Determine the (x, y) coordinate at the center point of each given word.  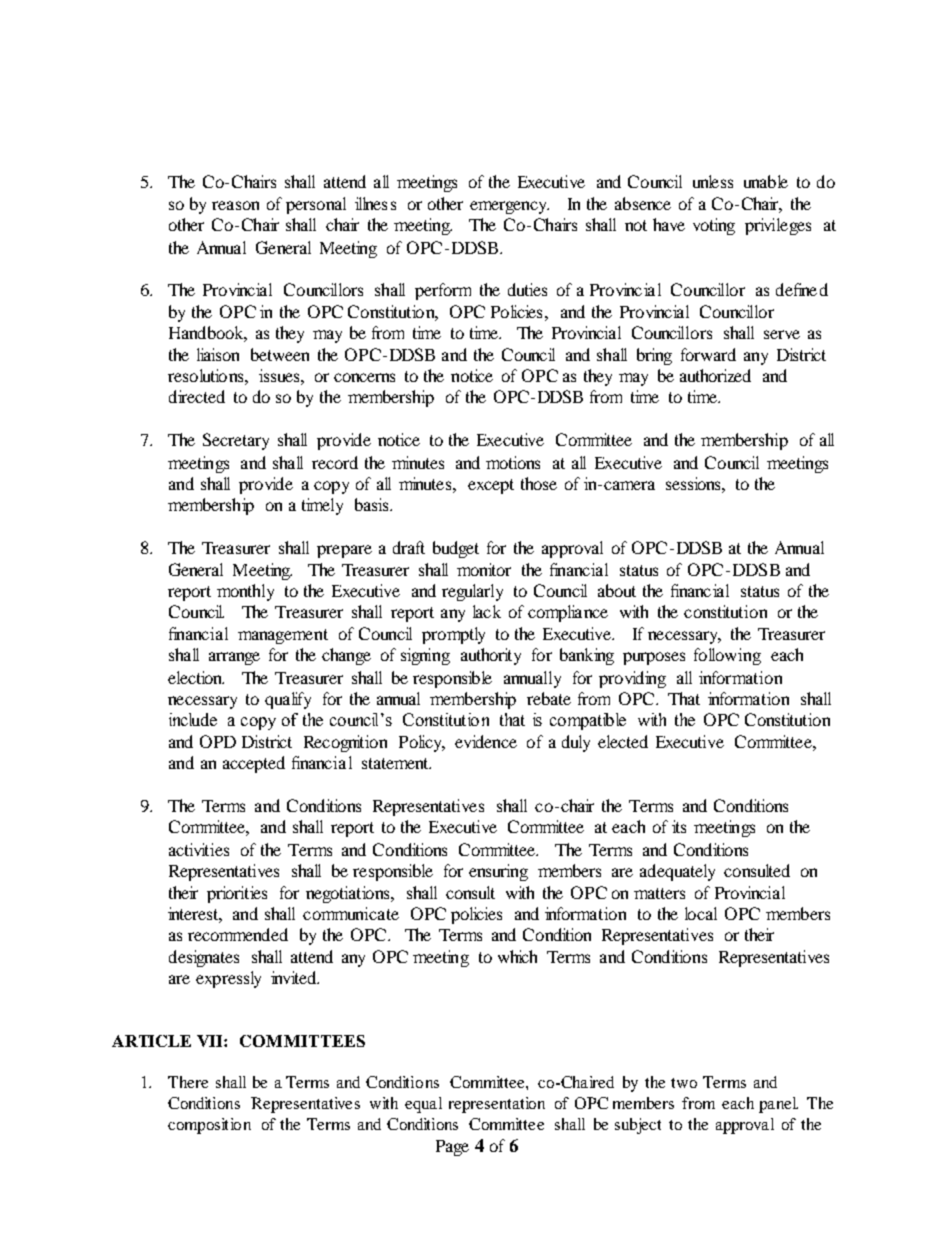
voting (714, 226)
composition (209, 1126)
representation (497, 1105)
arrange (234, 658)
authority (491, 656)
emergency (509, 207)
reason (235, 205)
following (727, 656)
